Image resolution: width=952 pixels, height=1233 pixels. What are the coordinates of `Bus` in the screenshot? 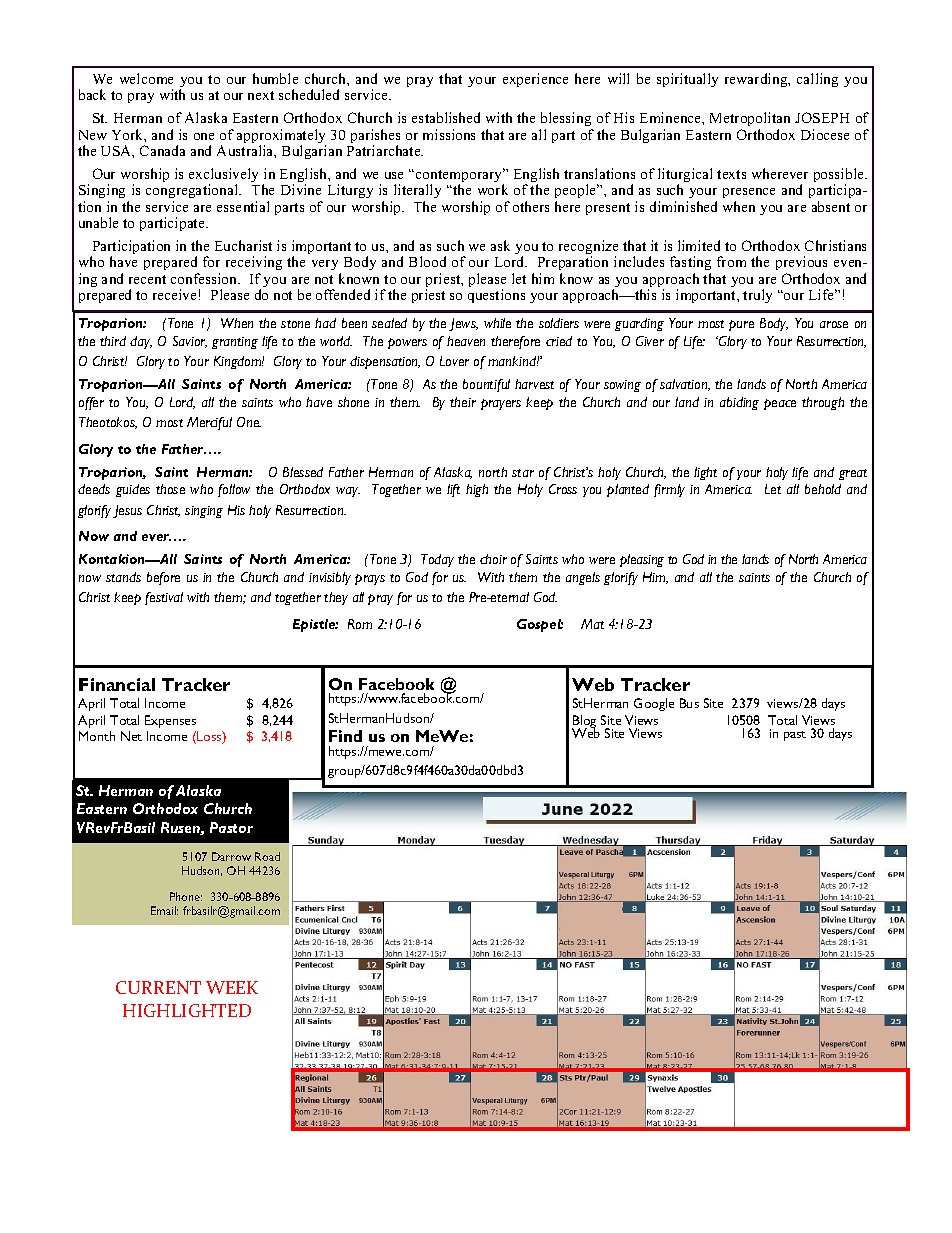 It's located at (689, 703).
